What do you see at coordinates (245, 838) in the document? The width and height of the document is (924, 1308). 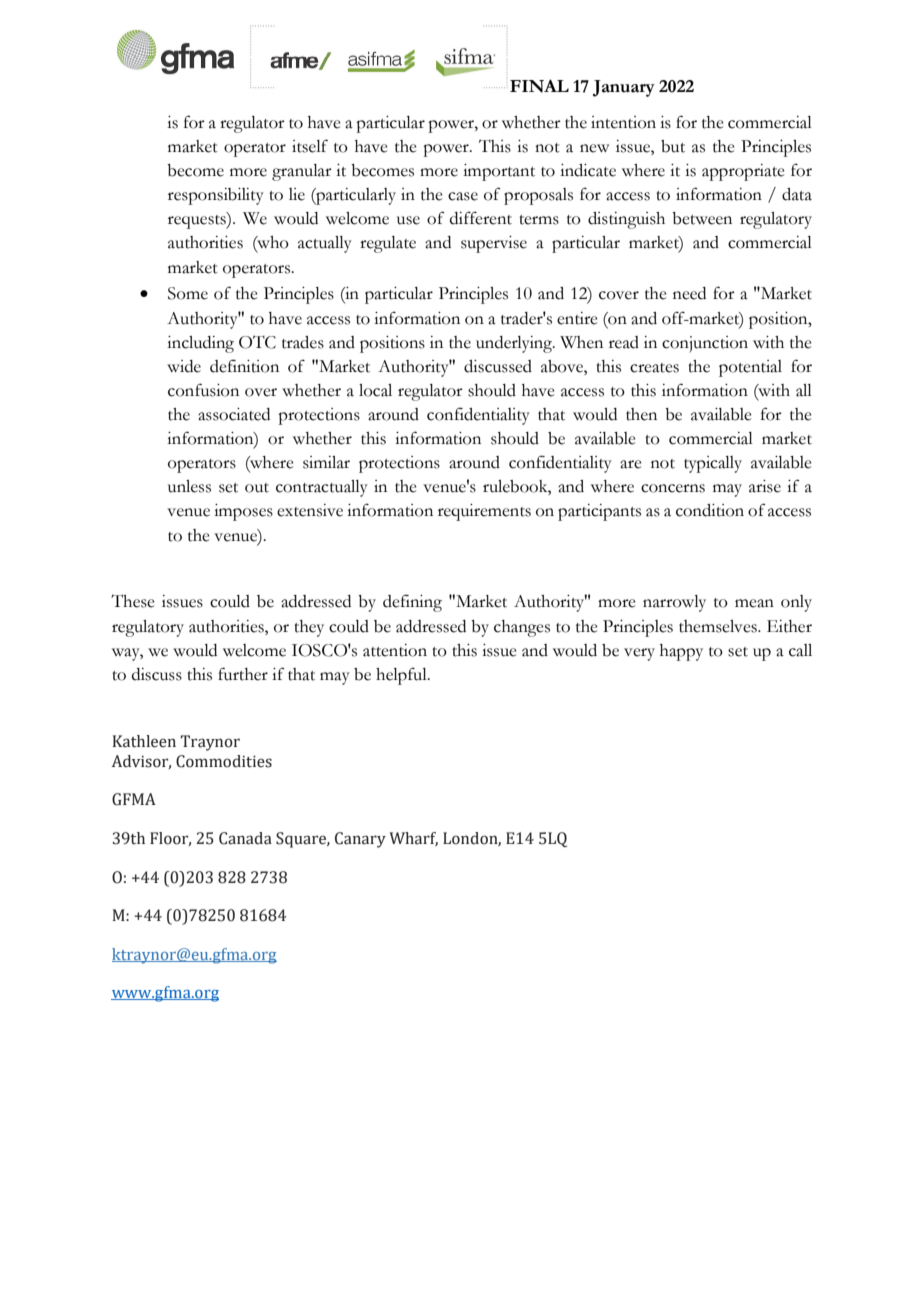 I see `Canada` at bounding box center [245, 838].
